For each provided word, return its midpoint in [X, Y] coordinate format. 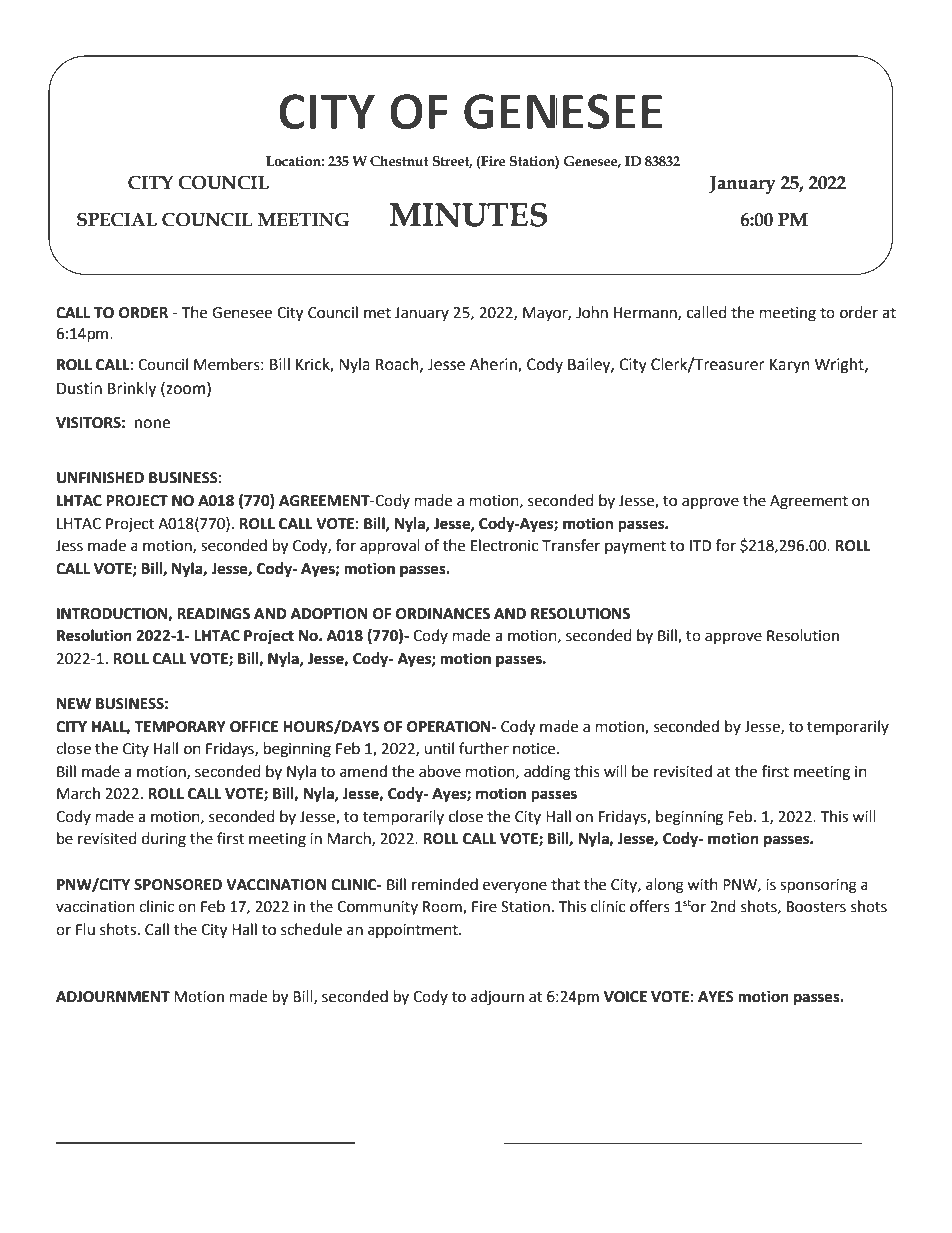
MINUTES [468, 215]
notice [535, 749]
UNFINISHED [100, 478]
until [439, 748]
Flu [85, 929]
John [592, 312]
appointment [414, 931]
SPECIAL [117, 220]
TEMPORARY [180, 727]
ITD [701, 545]
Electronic [504, 545]
